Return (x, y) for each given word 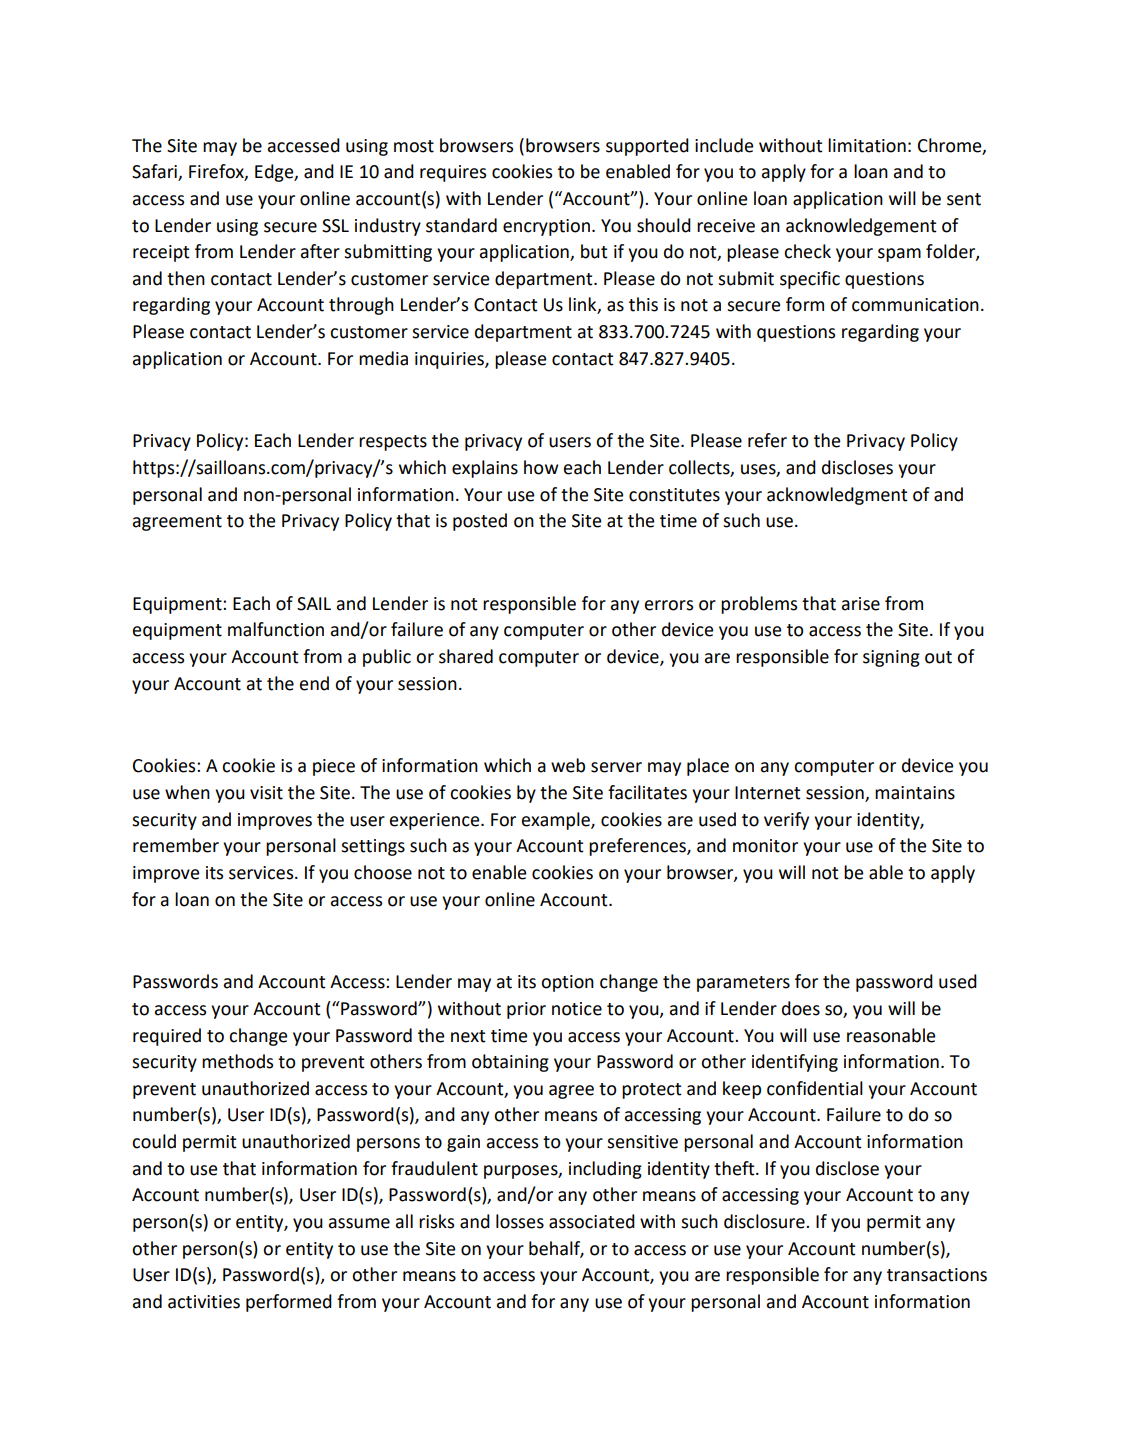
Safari (155, 172)
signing (891, 658)
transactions (937, 1275)
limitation (867, 145)
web (568, 765)
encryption (546, 227)
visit (266, 793)
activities (204, 1302)
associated (592, 1221)
